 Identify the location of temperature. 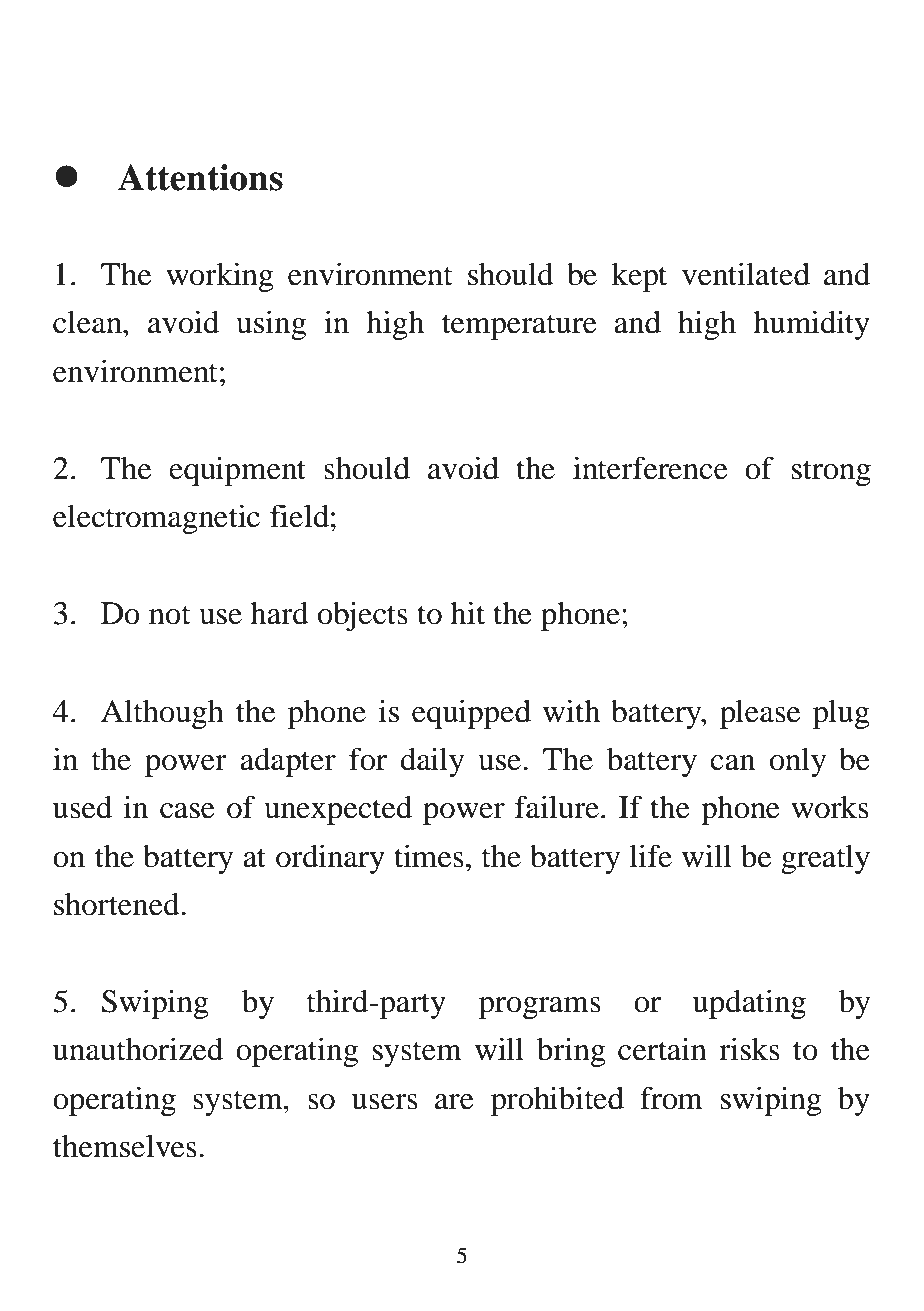
(519, 327).
